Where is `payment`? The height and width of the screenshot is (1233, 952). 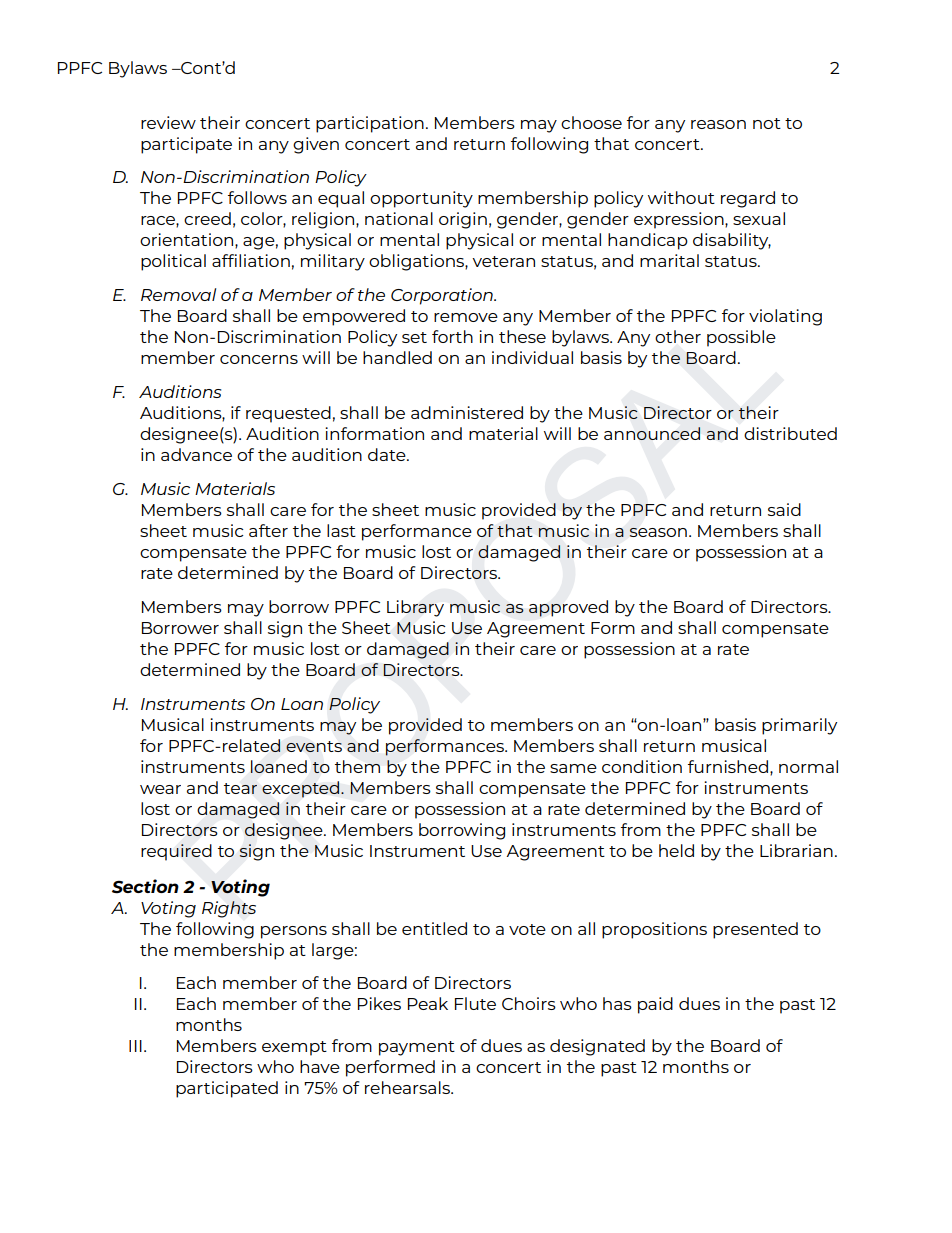
payment is located at coordinates (417, 1048).
